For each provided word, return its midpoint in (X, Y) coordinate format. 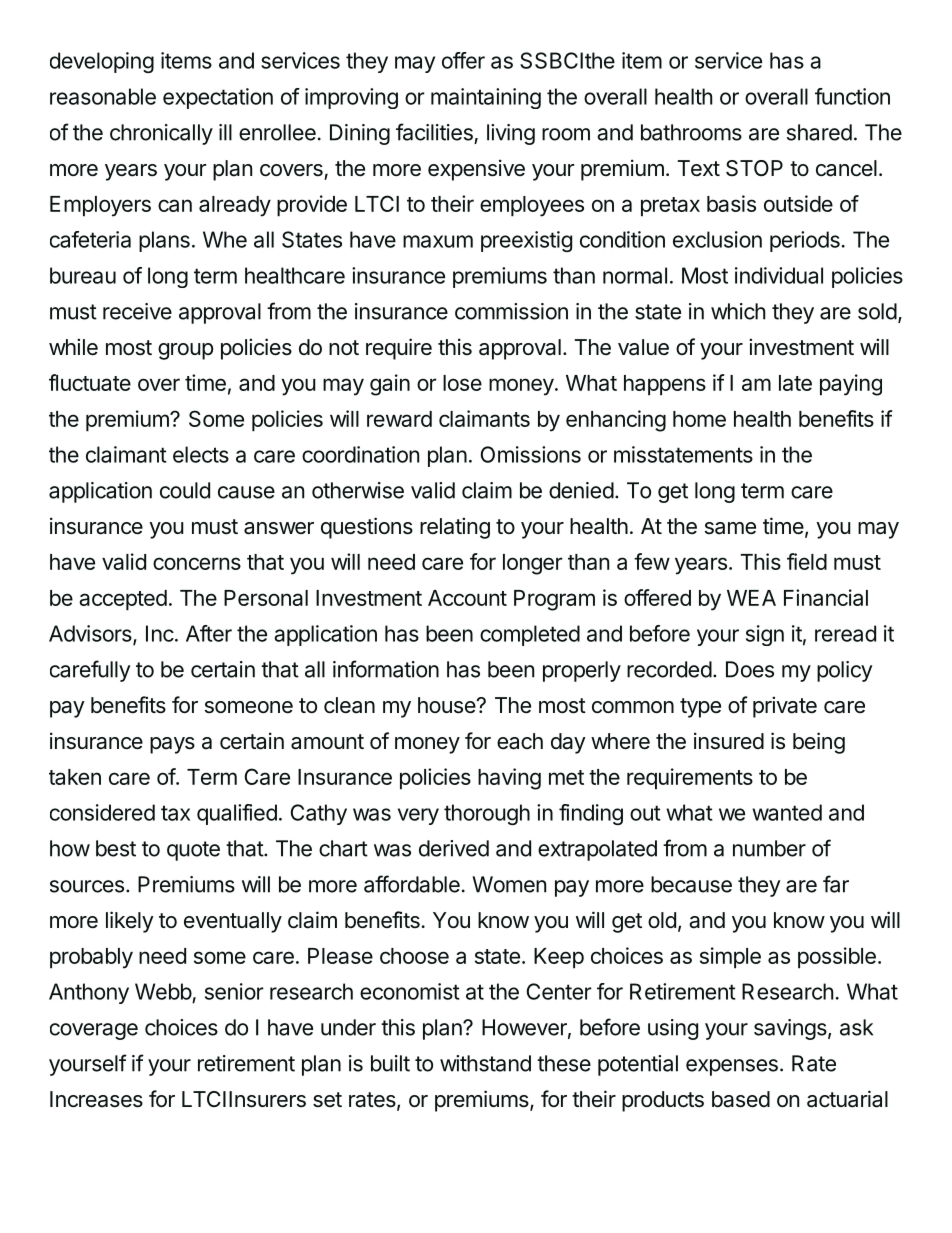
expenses (732, 1067)
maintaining (486, 98)
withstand (485, 1063)
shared (819, 132)
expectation (218, 98)
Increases (96, 1099)
